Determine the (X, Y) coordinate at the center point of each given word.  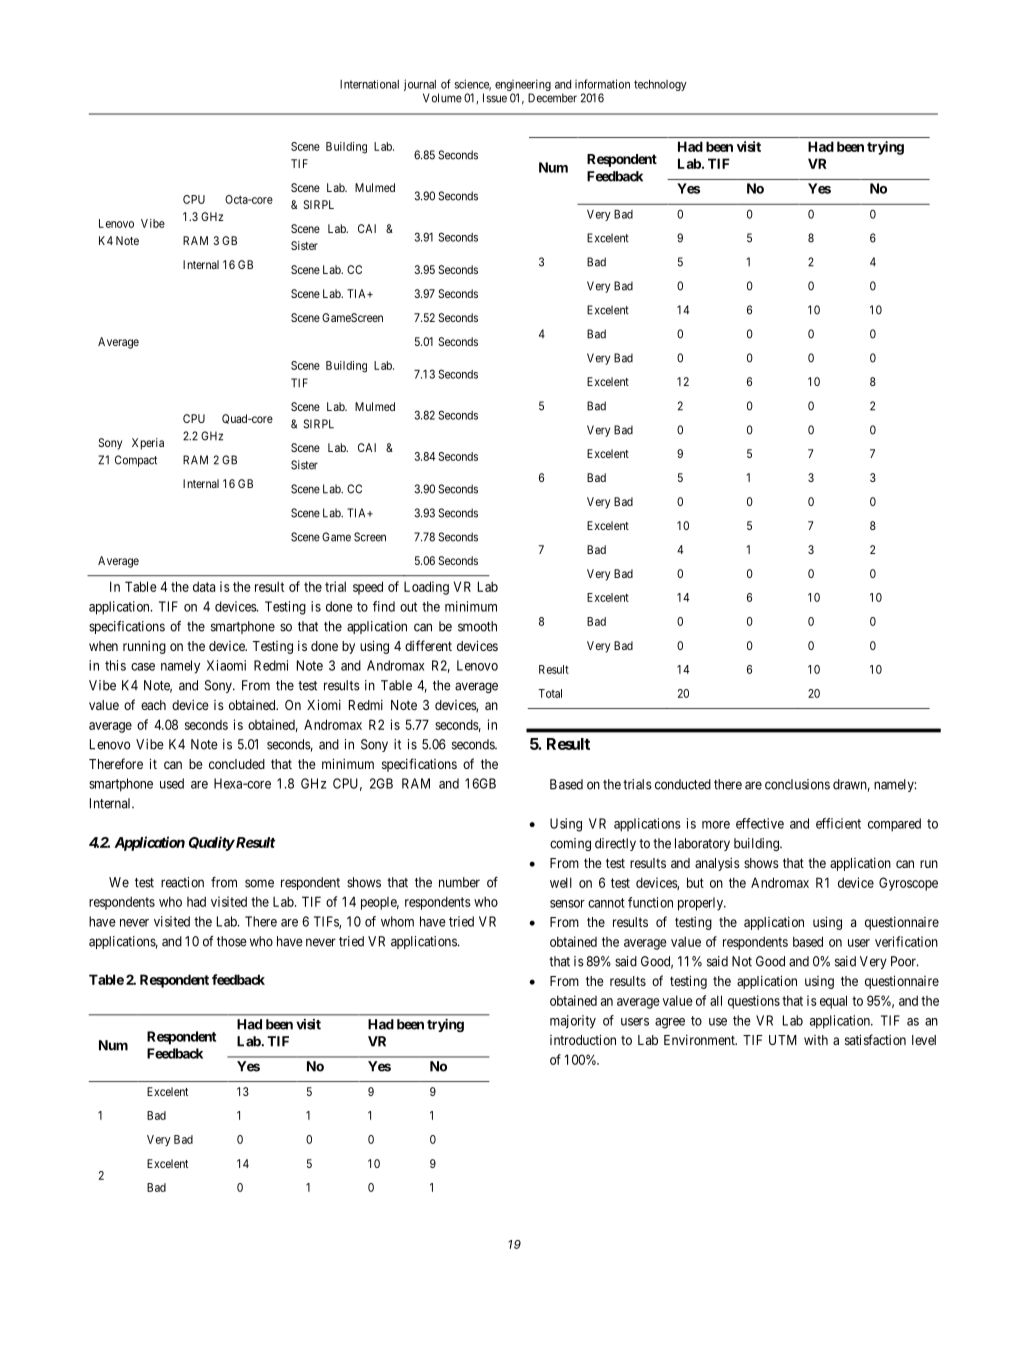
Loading (426, 588)
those (232, 941)
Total (550, 693)
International (369, 84)
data (204, 586)
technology (660, 85)
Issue (495, 98)
